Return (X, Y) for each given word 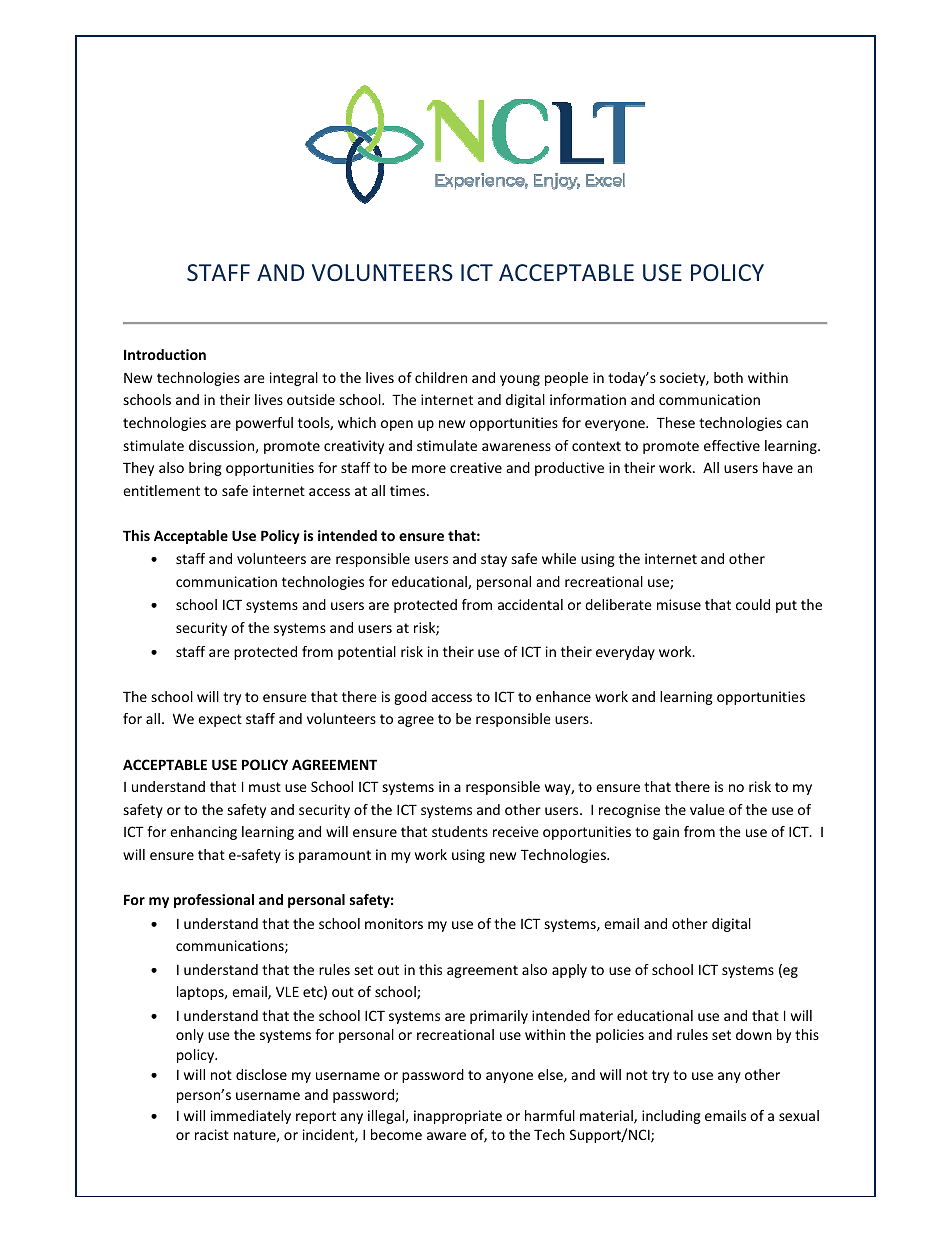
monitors (394, 923)
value (707, 809)
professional (214, 901)
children (441, 377)
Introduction (165, 354)
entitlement (161, 490)
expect (220, 720)
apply (569, 971)
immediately (251, 1117)
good (410, 698)
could (753, 604)
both (728, 377)
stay (494, 560)
